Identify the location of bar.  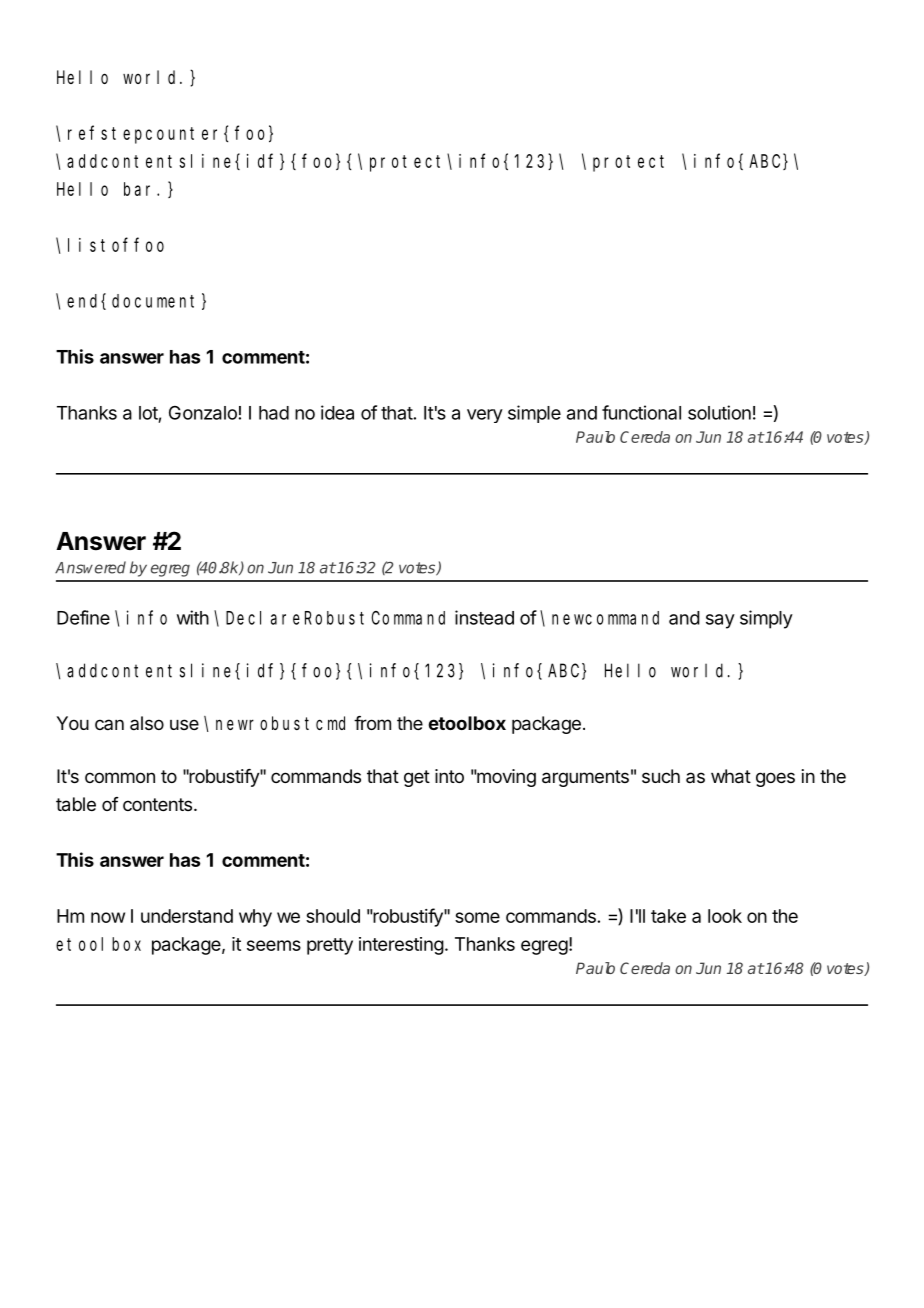
(141, 189).
